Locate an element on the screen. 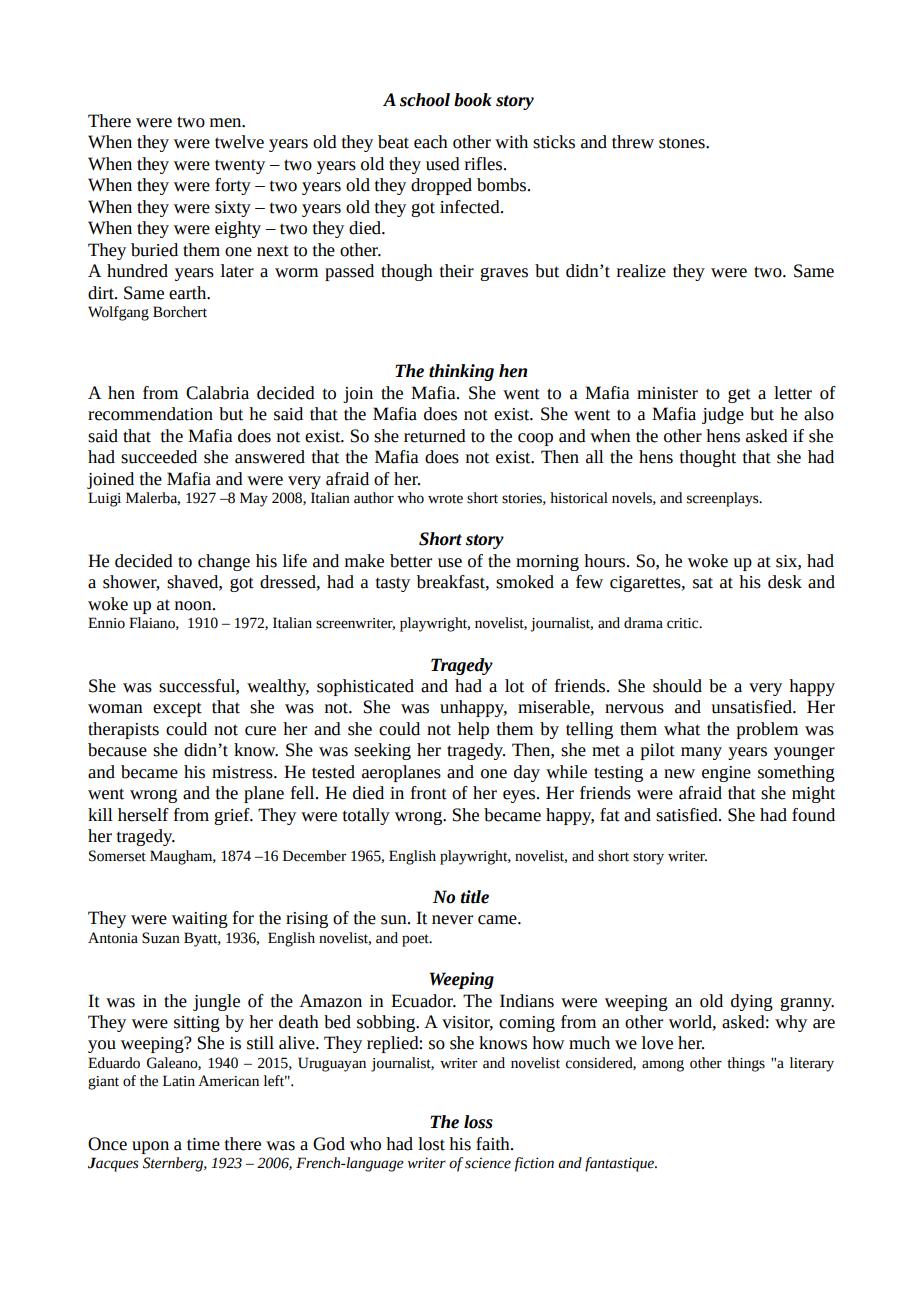 The height and width of the screenshot is (1308, 924). twelve is located at coordinates (239, 142).
